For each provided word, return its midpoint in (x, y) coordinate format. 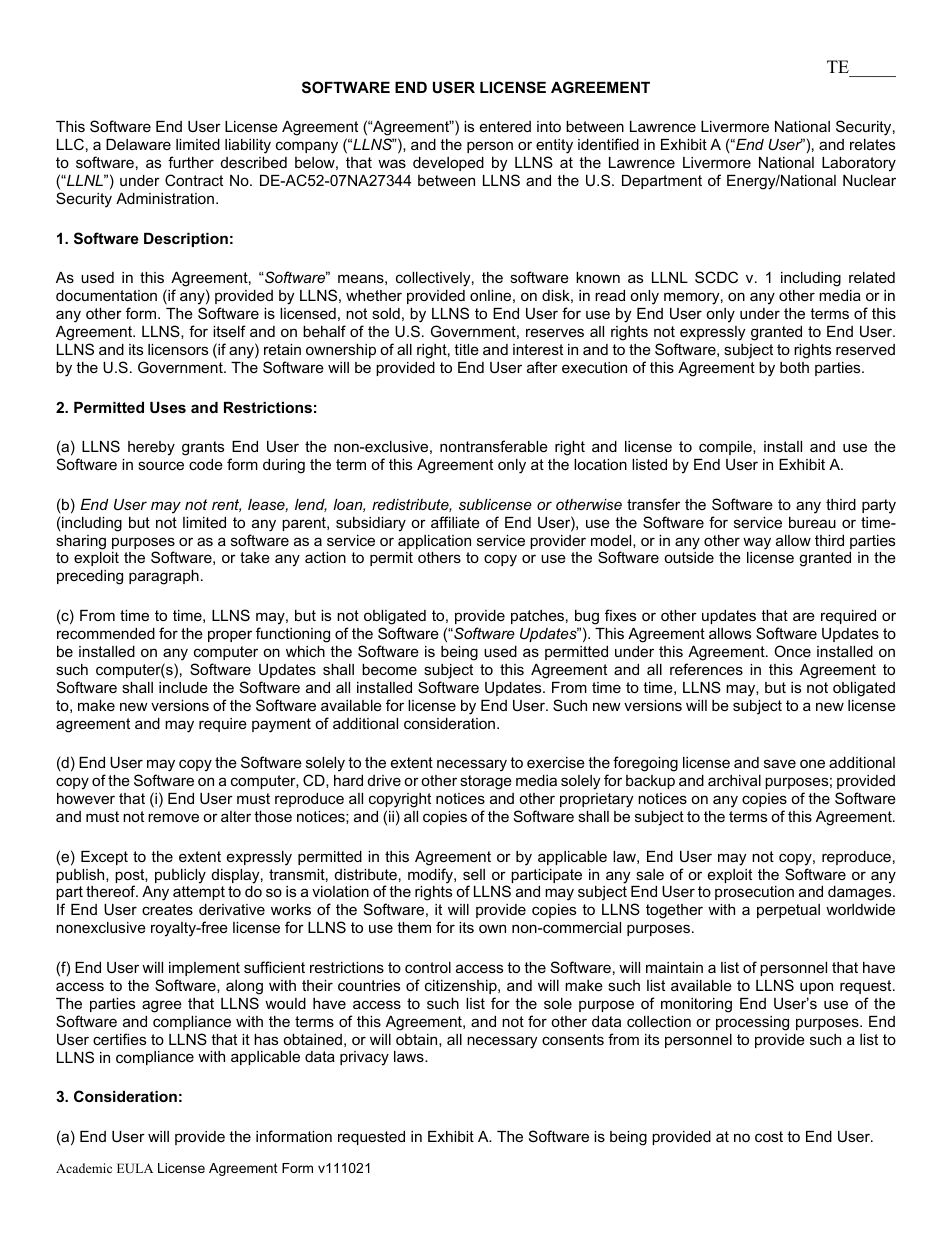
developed (448, 164)
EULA (135, 1168)
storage (486, 782)
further (191, 162)
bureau (812, 522)
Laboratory (859, 164)
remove (173, 817)
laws (410, 1056)
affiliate (455, 522)
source (161, 465)
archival (734, 780)
